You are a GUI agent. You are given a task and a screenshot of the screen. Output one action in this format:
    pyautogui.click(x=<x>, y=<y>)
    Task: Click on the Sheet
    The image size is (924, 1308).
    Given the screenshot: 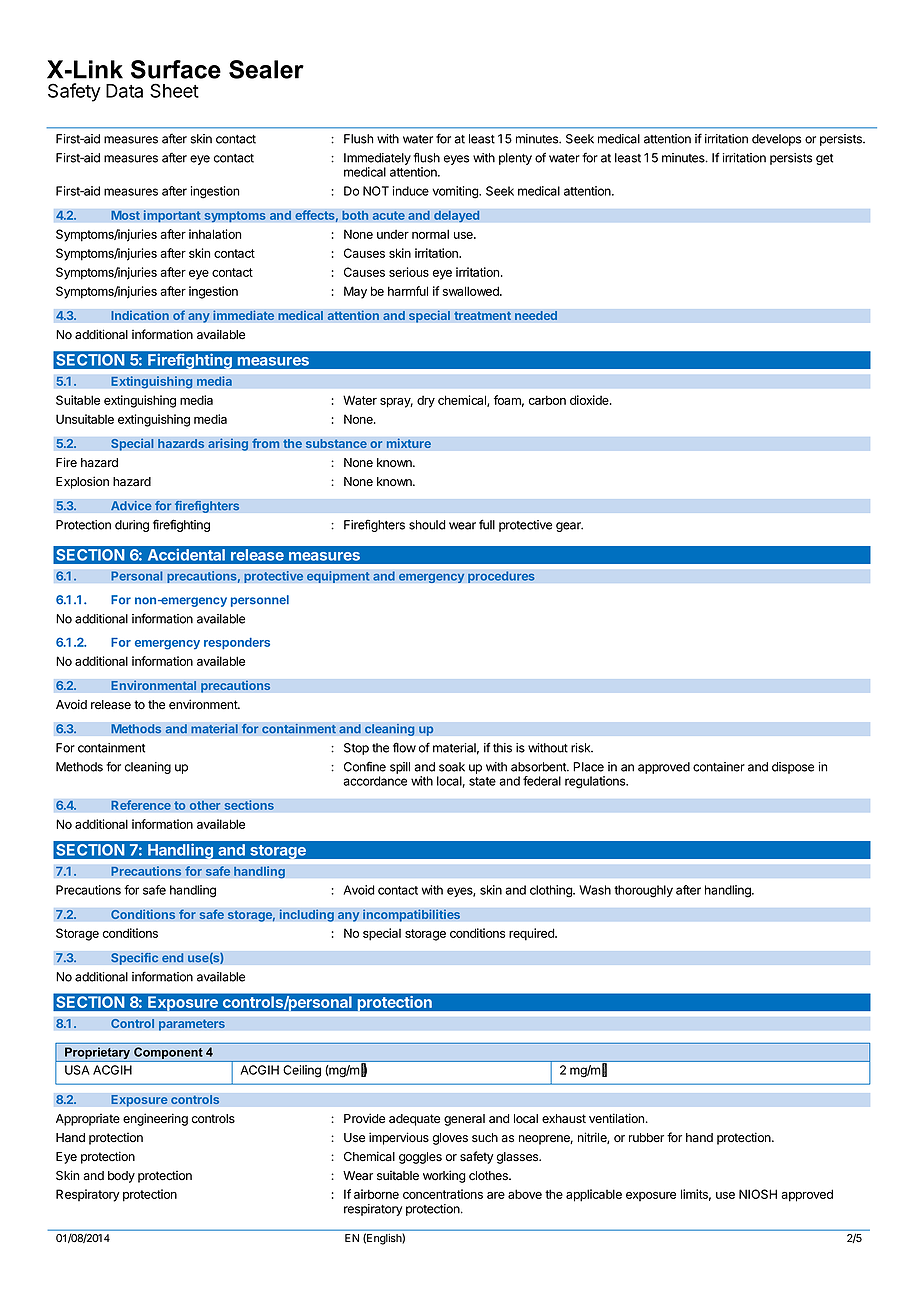 What is the action you would take?
    pyautogui.click(x=174, y=90)
